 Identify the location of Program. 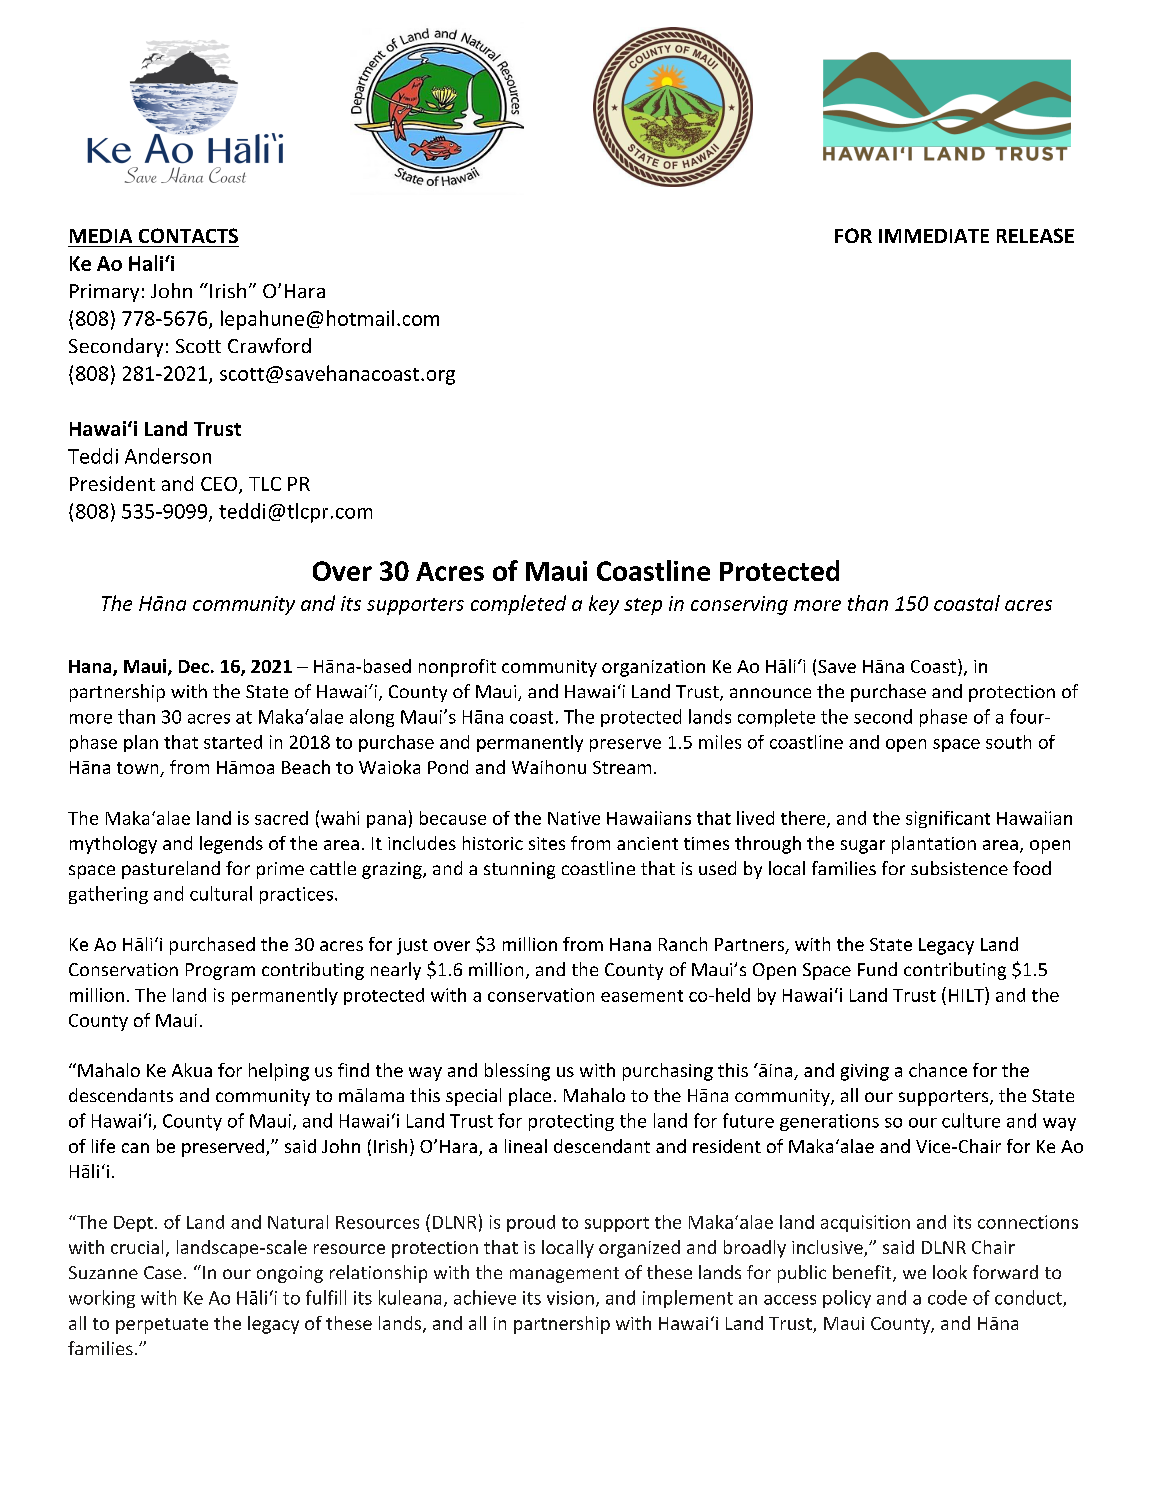
(220, 971).
